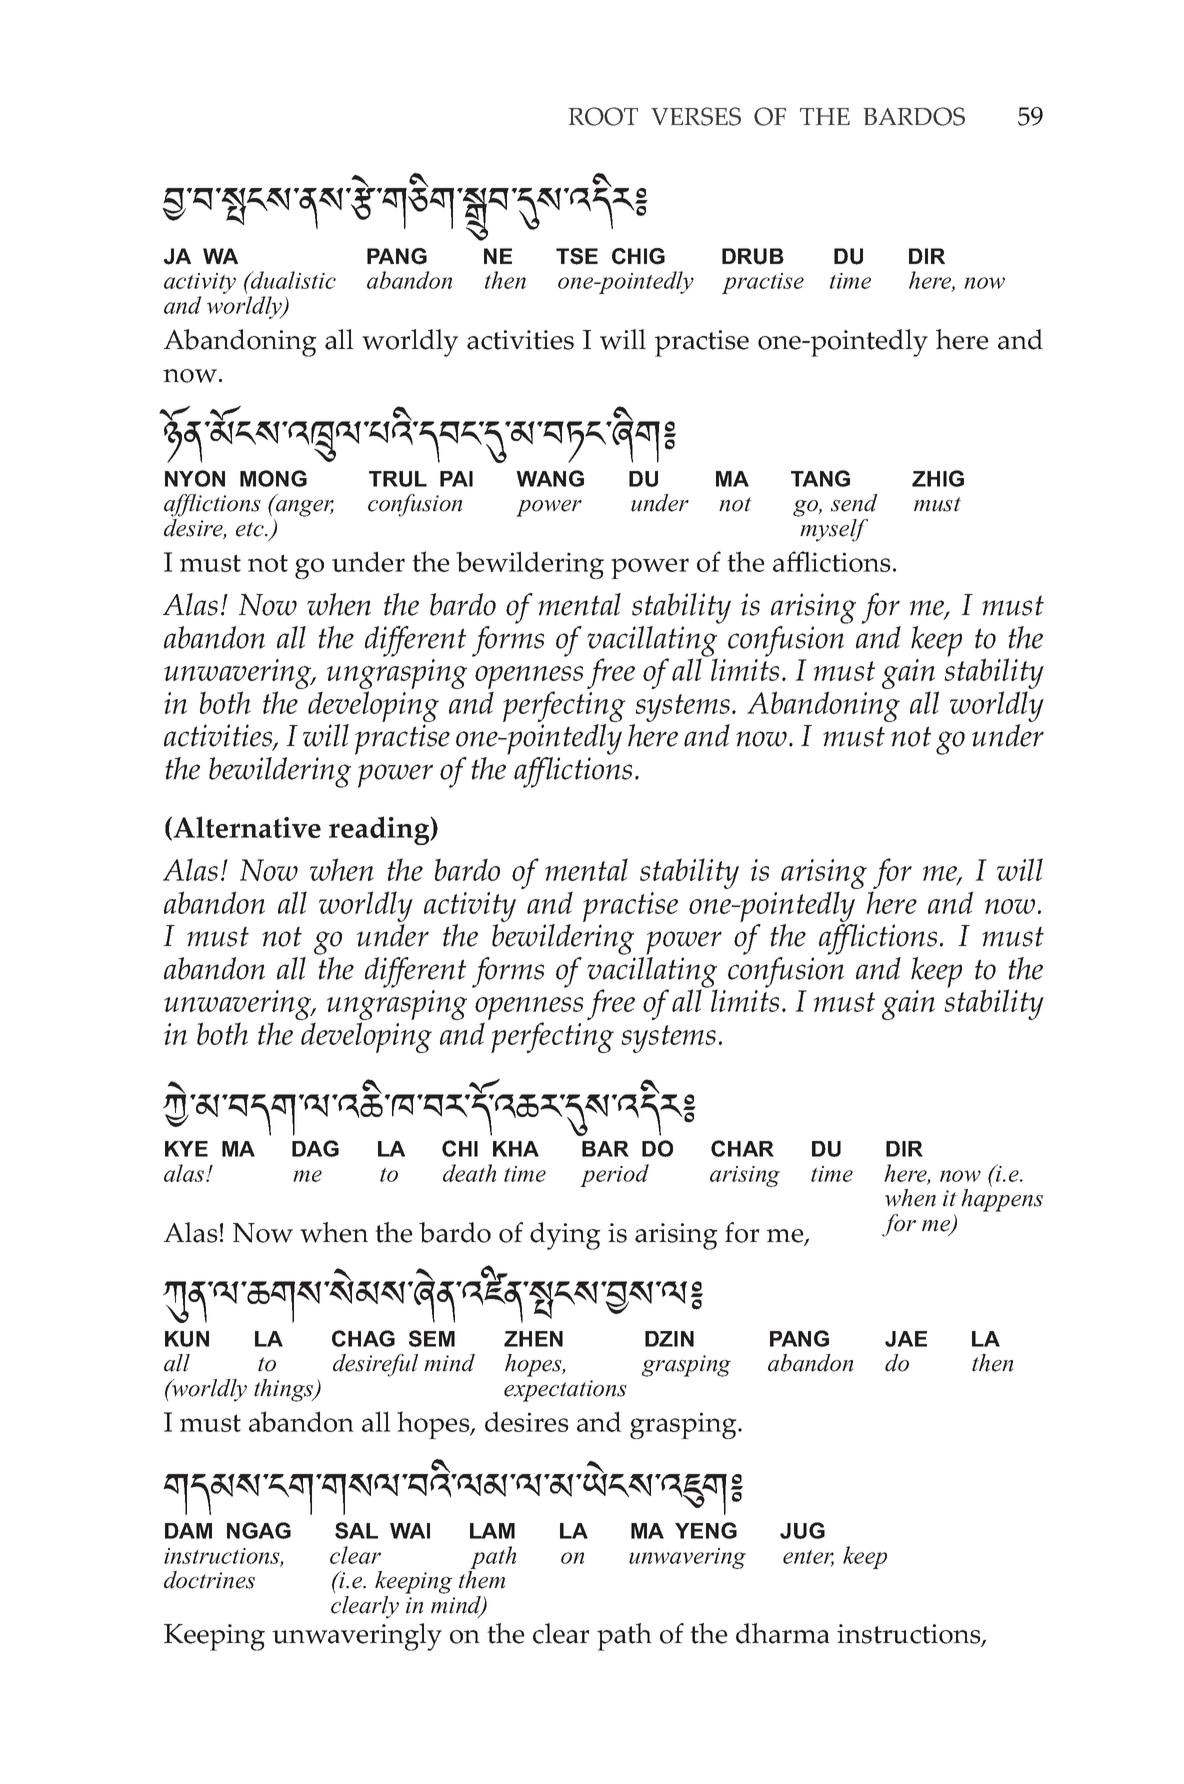 This screenshot has width=1184, height=1784. What do you see at coordinates (696, 116) in the screenshot?
I see `VERSES` at bounding box center [696, 116].
